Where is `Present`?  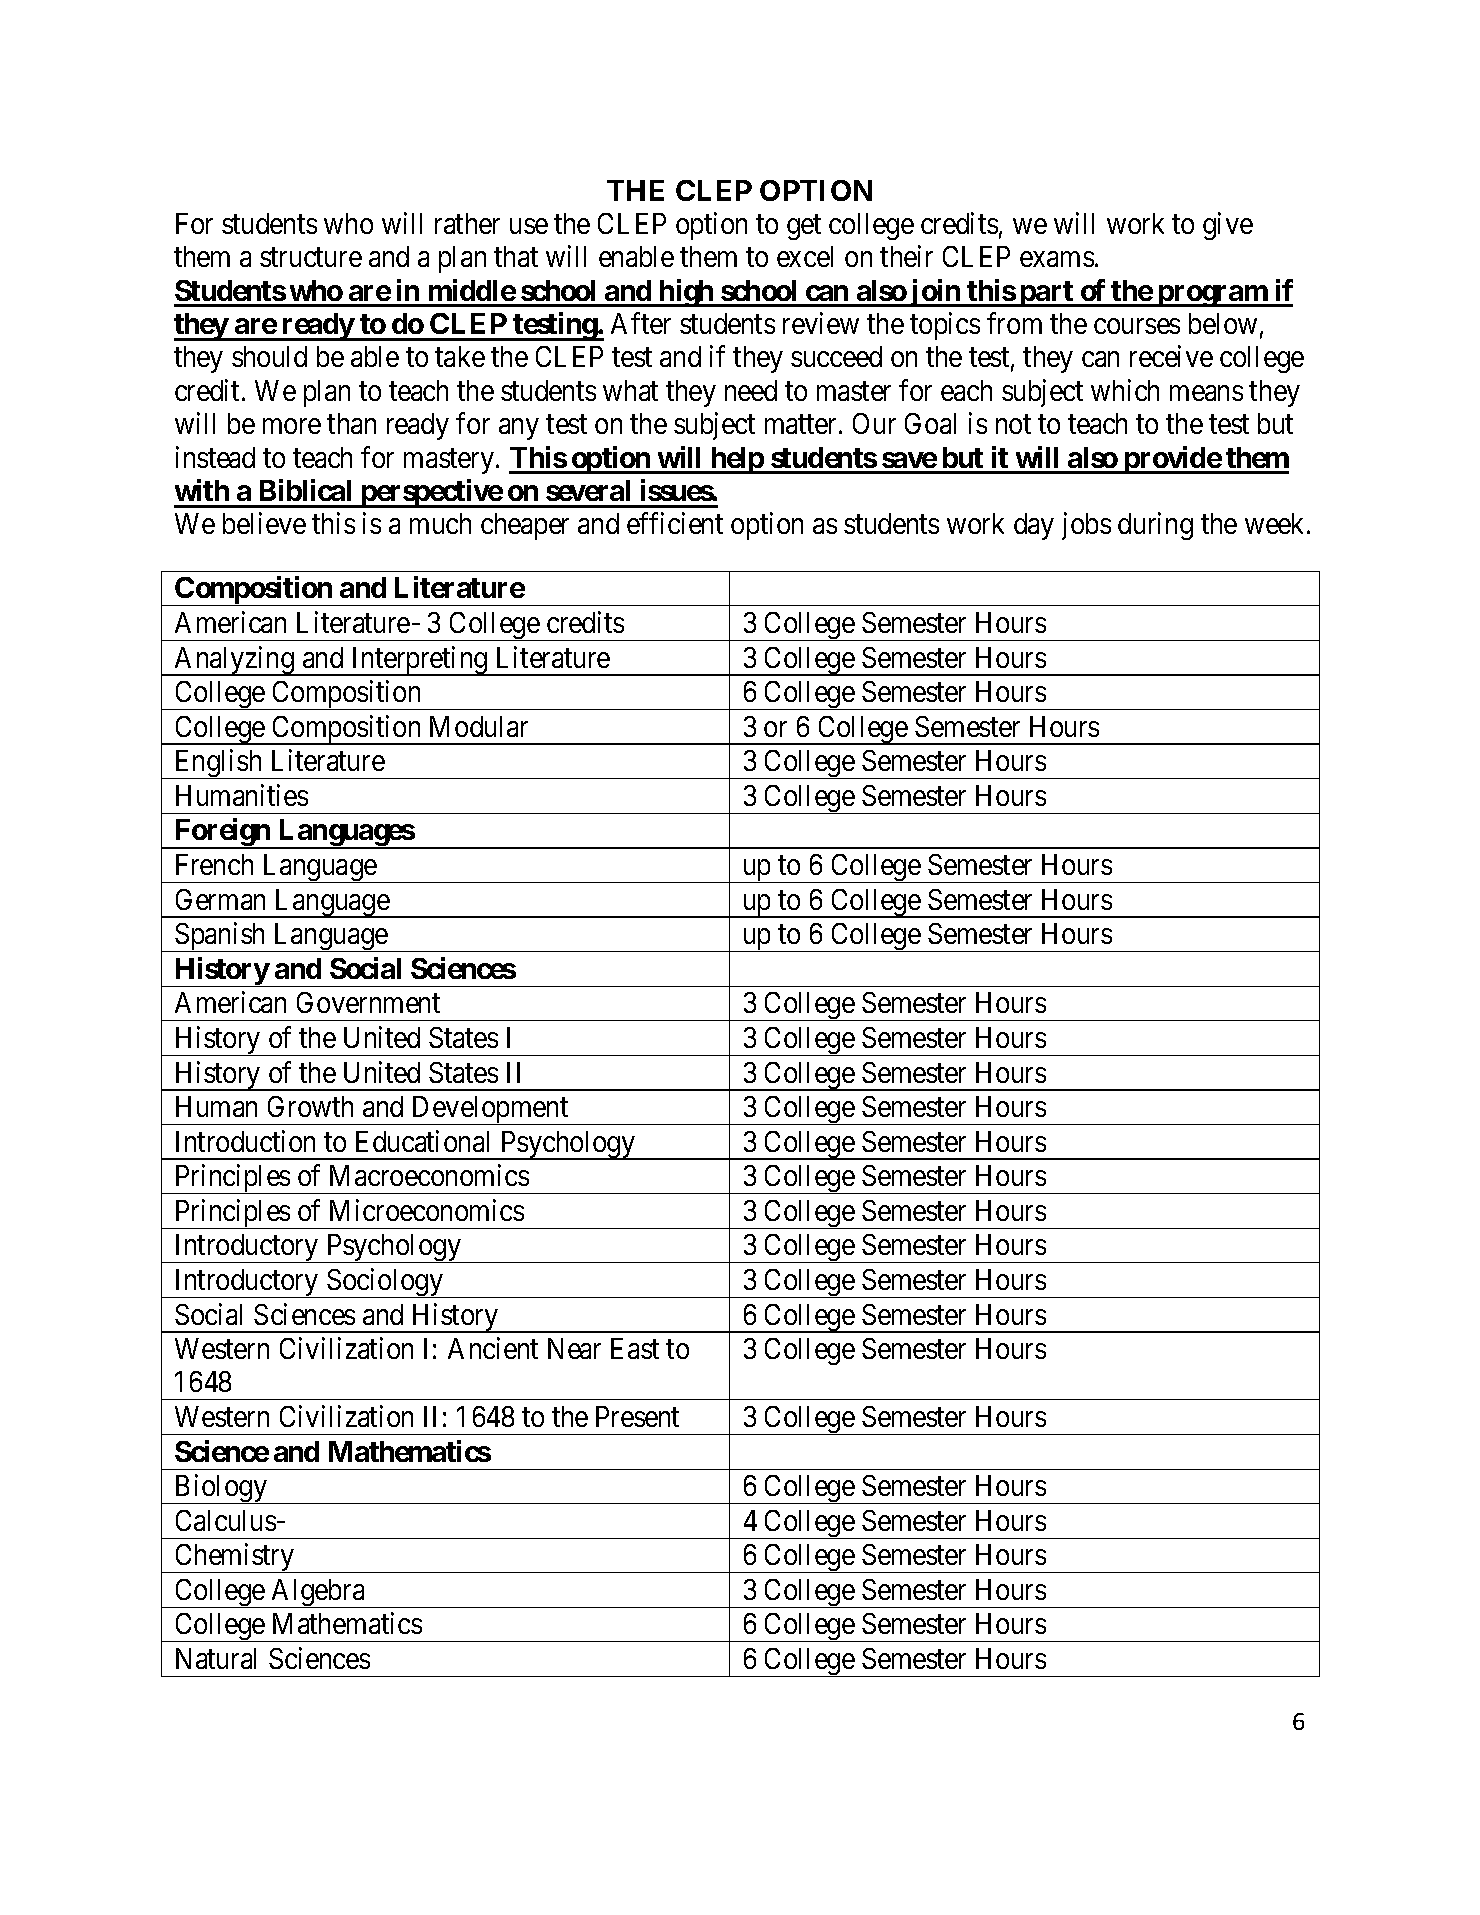
Present is located at coordinates (637, 1416).
